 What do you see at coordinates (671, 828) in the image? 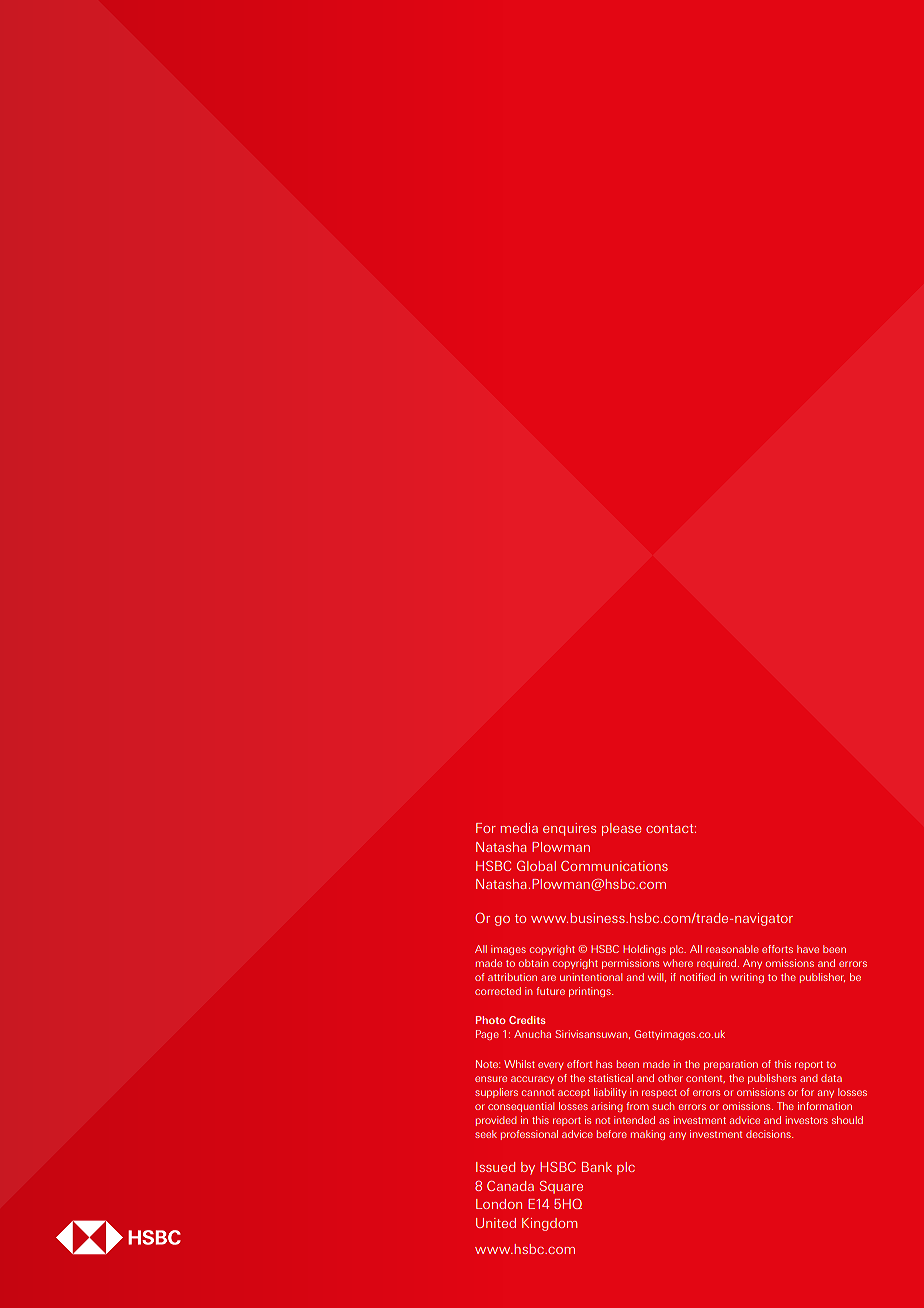
I see `contact` at bounding box center [671, 828].
